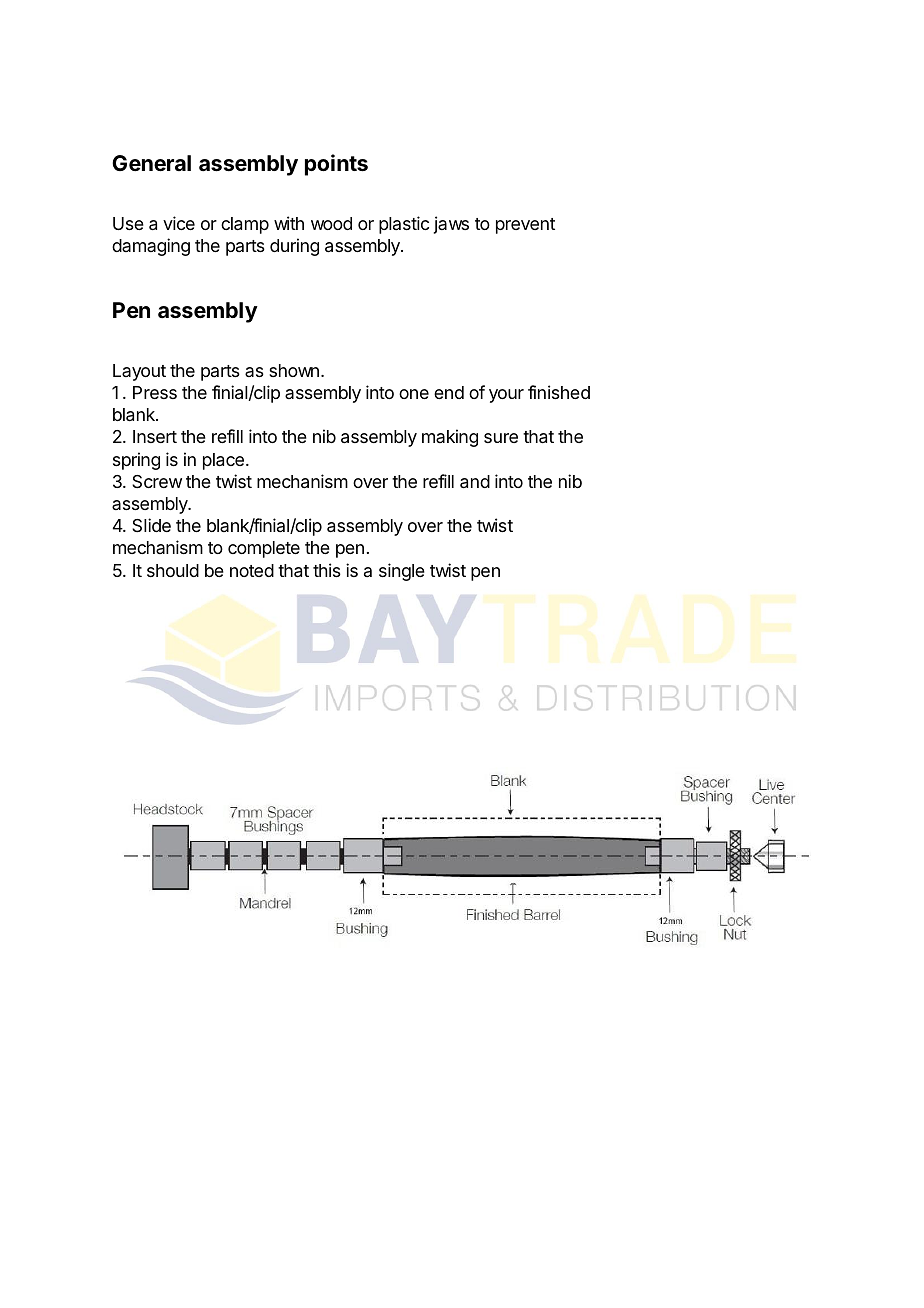 Image resolution: width=924 pixels, height=1308 pixels. What do you see at coordinates (501, 438) in the document?
I see `sure` at bounding box center [501, 438].
